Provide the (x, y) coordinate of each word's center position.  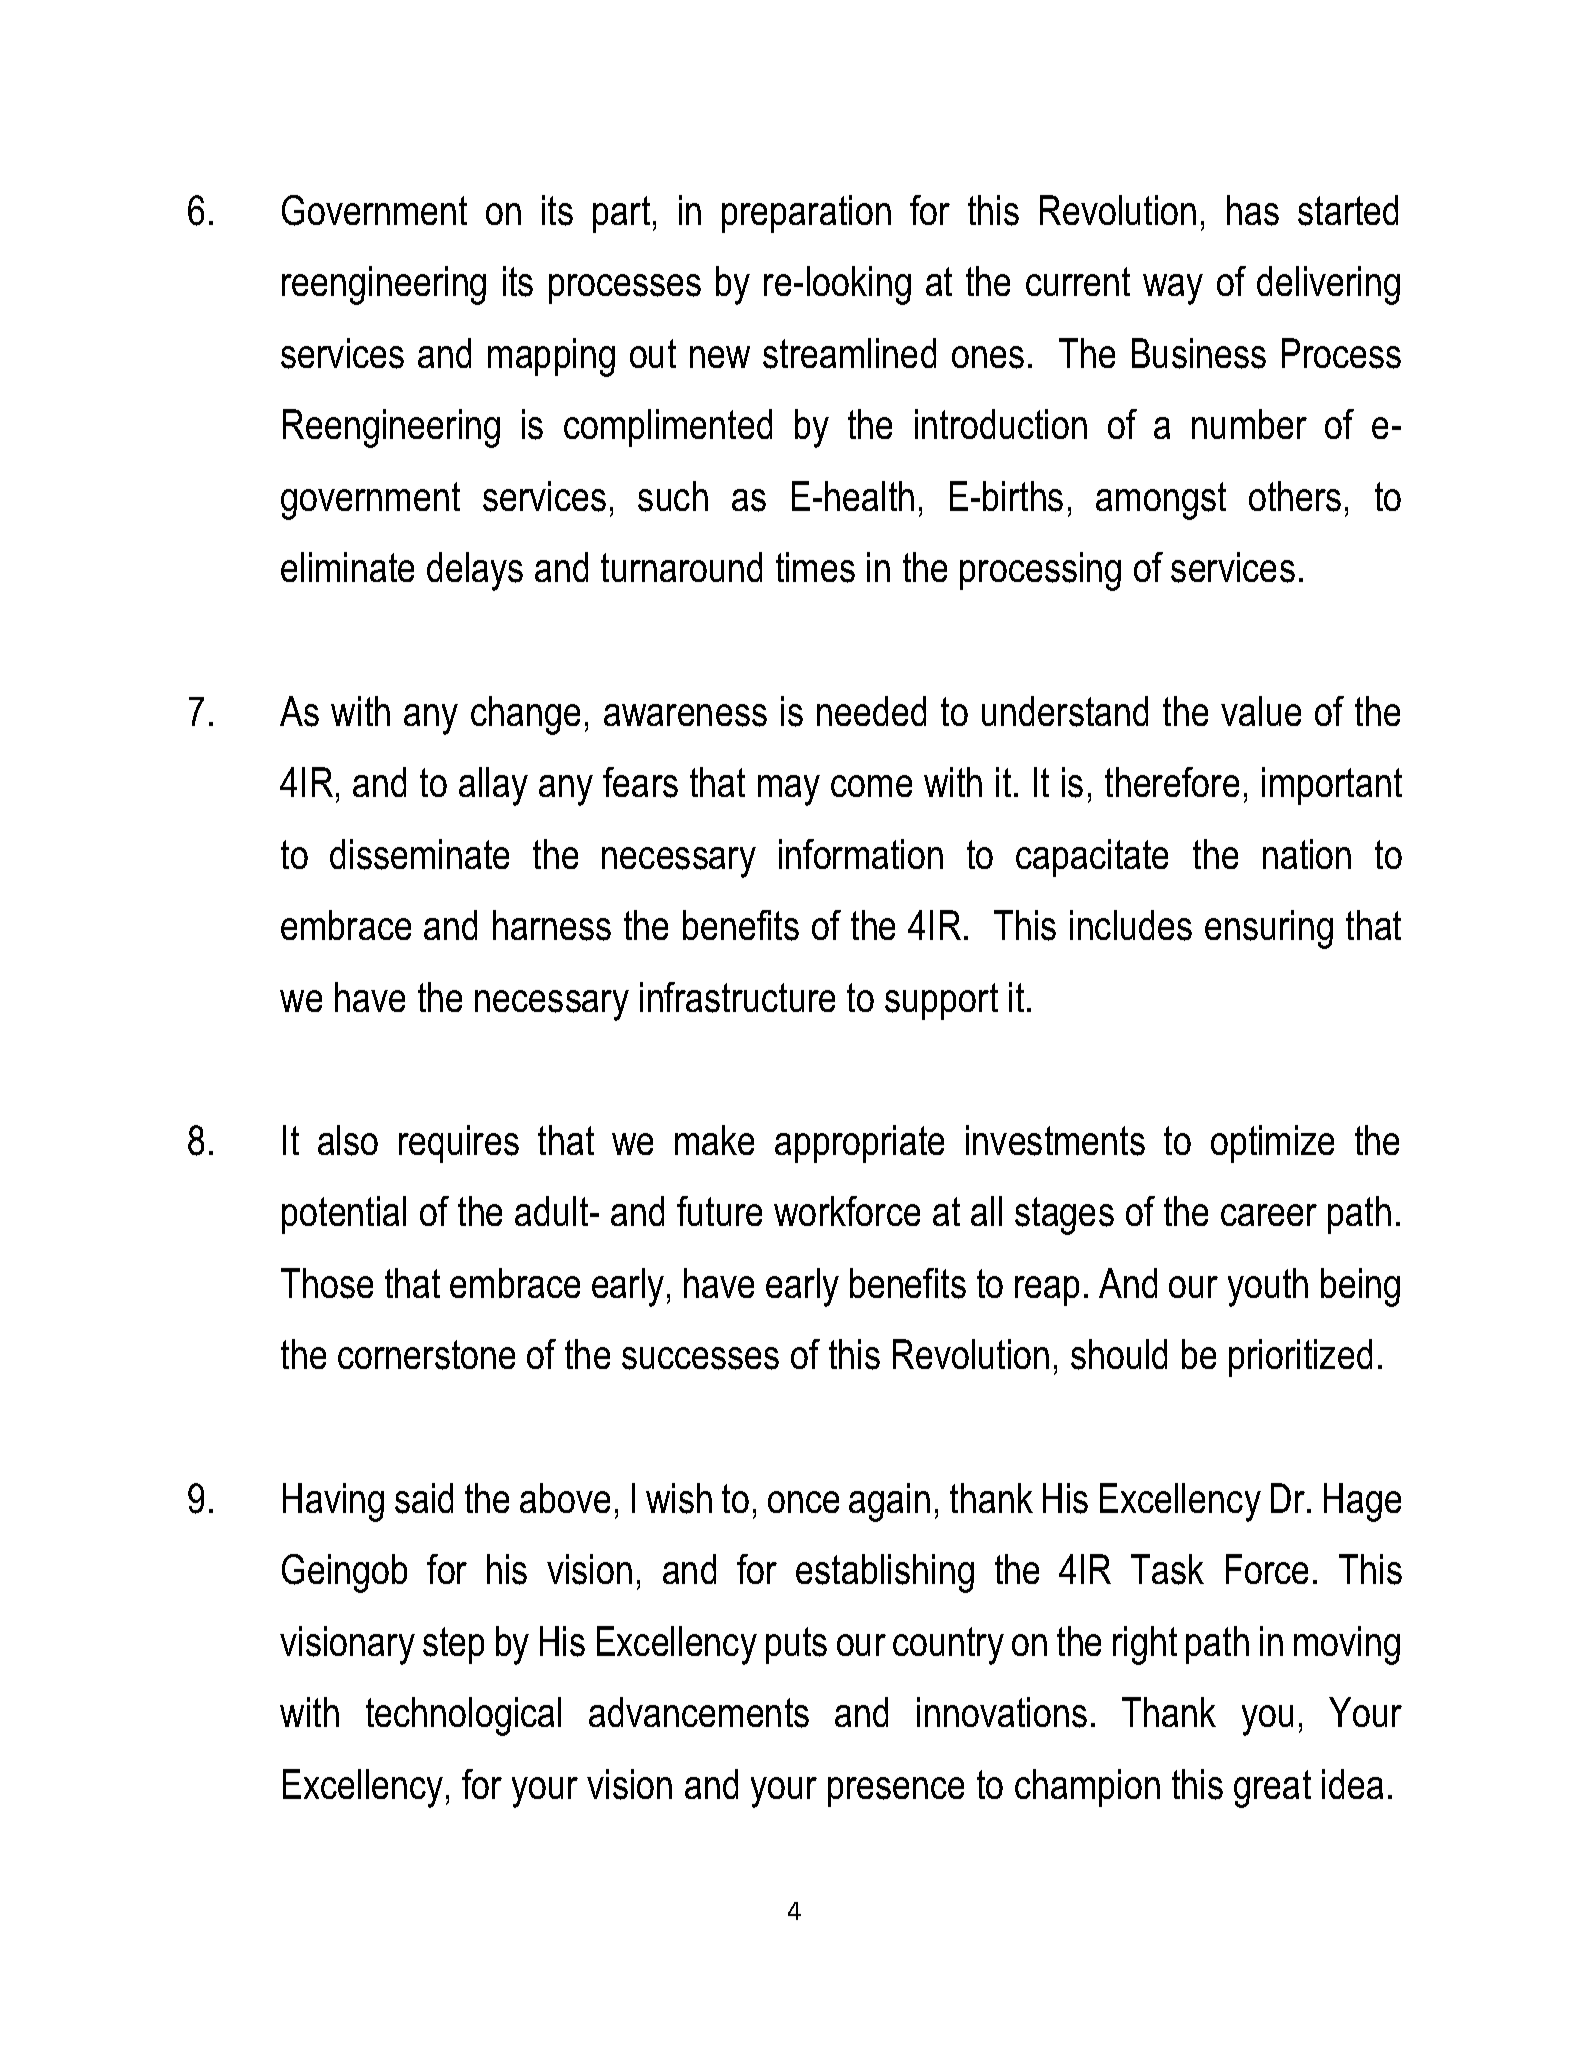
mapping (551, 357)
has (1253, 210)
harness (552, 925)
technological (463, 1716)
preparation (806, 214)
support (941, 1001)
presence (896, 1792)
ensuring (1269, 929)
